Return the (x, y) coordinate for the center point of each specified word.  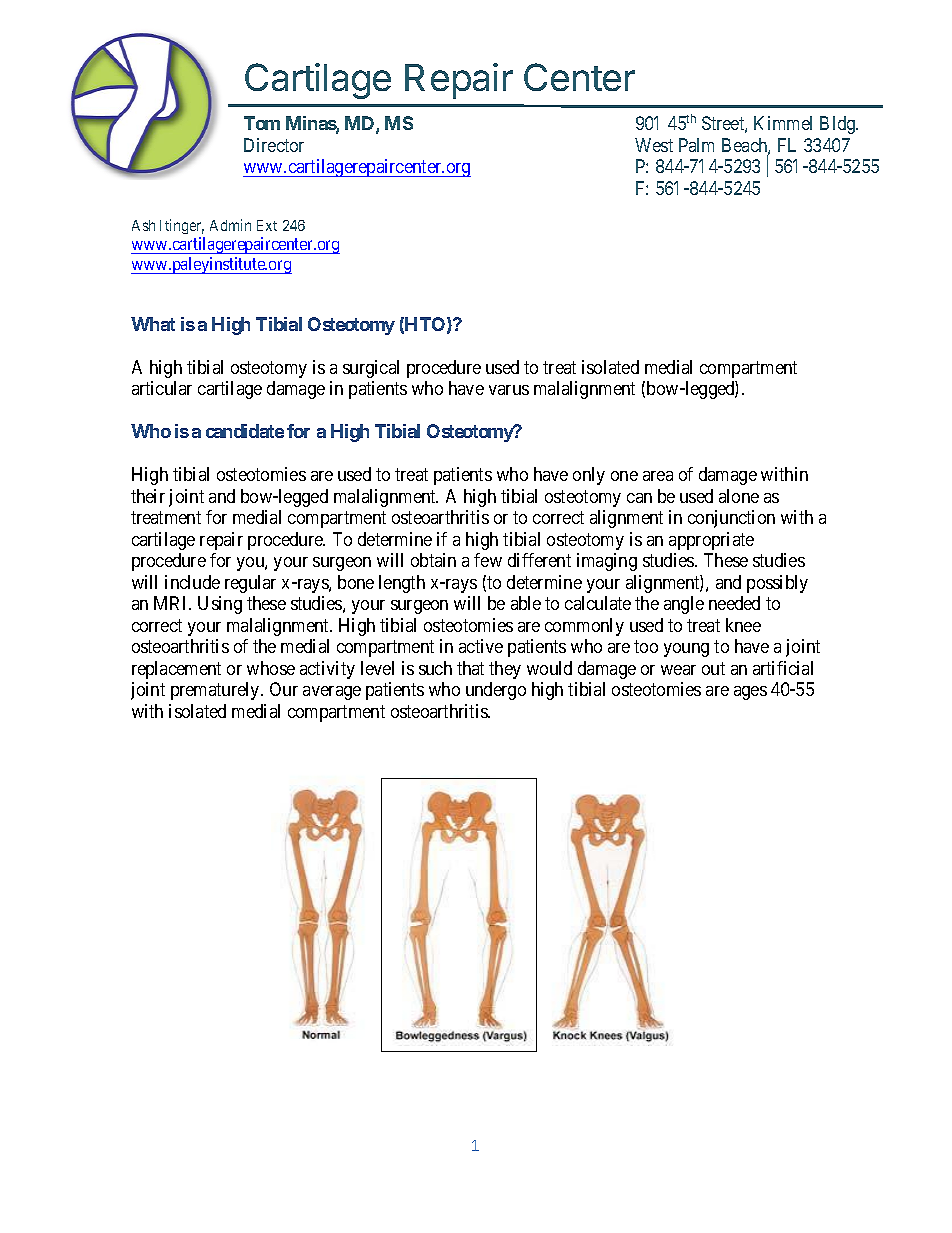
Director (274, 145)
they (505, 670)
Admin (230, 225)
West (654, 145)
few (488, 560)
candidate (245, 431)
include (192, 582)
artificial (783, 668)
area (658, 476)
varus (509, 390)
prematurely (216, 691)
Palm (696, 145)
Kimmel (783, 123)
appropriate (711, 541)
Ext (267, 225)
